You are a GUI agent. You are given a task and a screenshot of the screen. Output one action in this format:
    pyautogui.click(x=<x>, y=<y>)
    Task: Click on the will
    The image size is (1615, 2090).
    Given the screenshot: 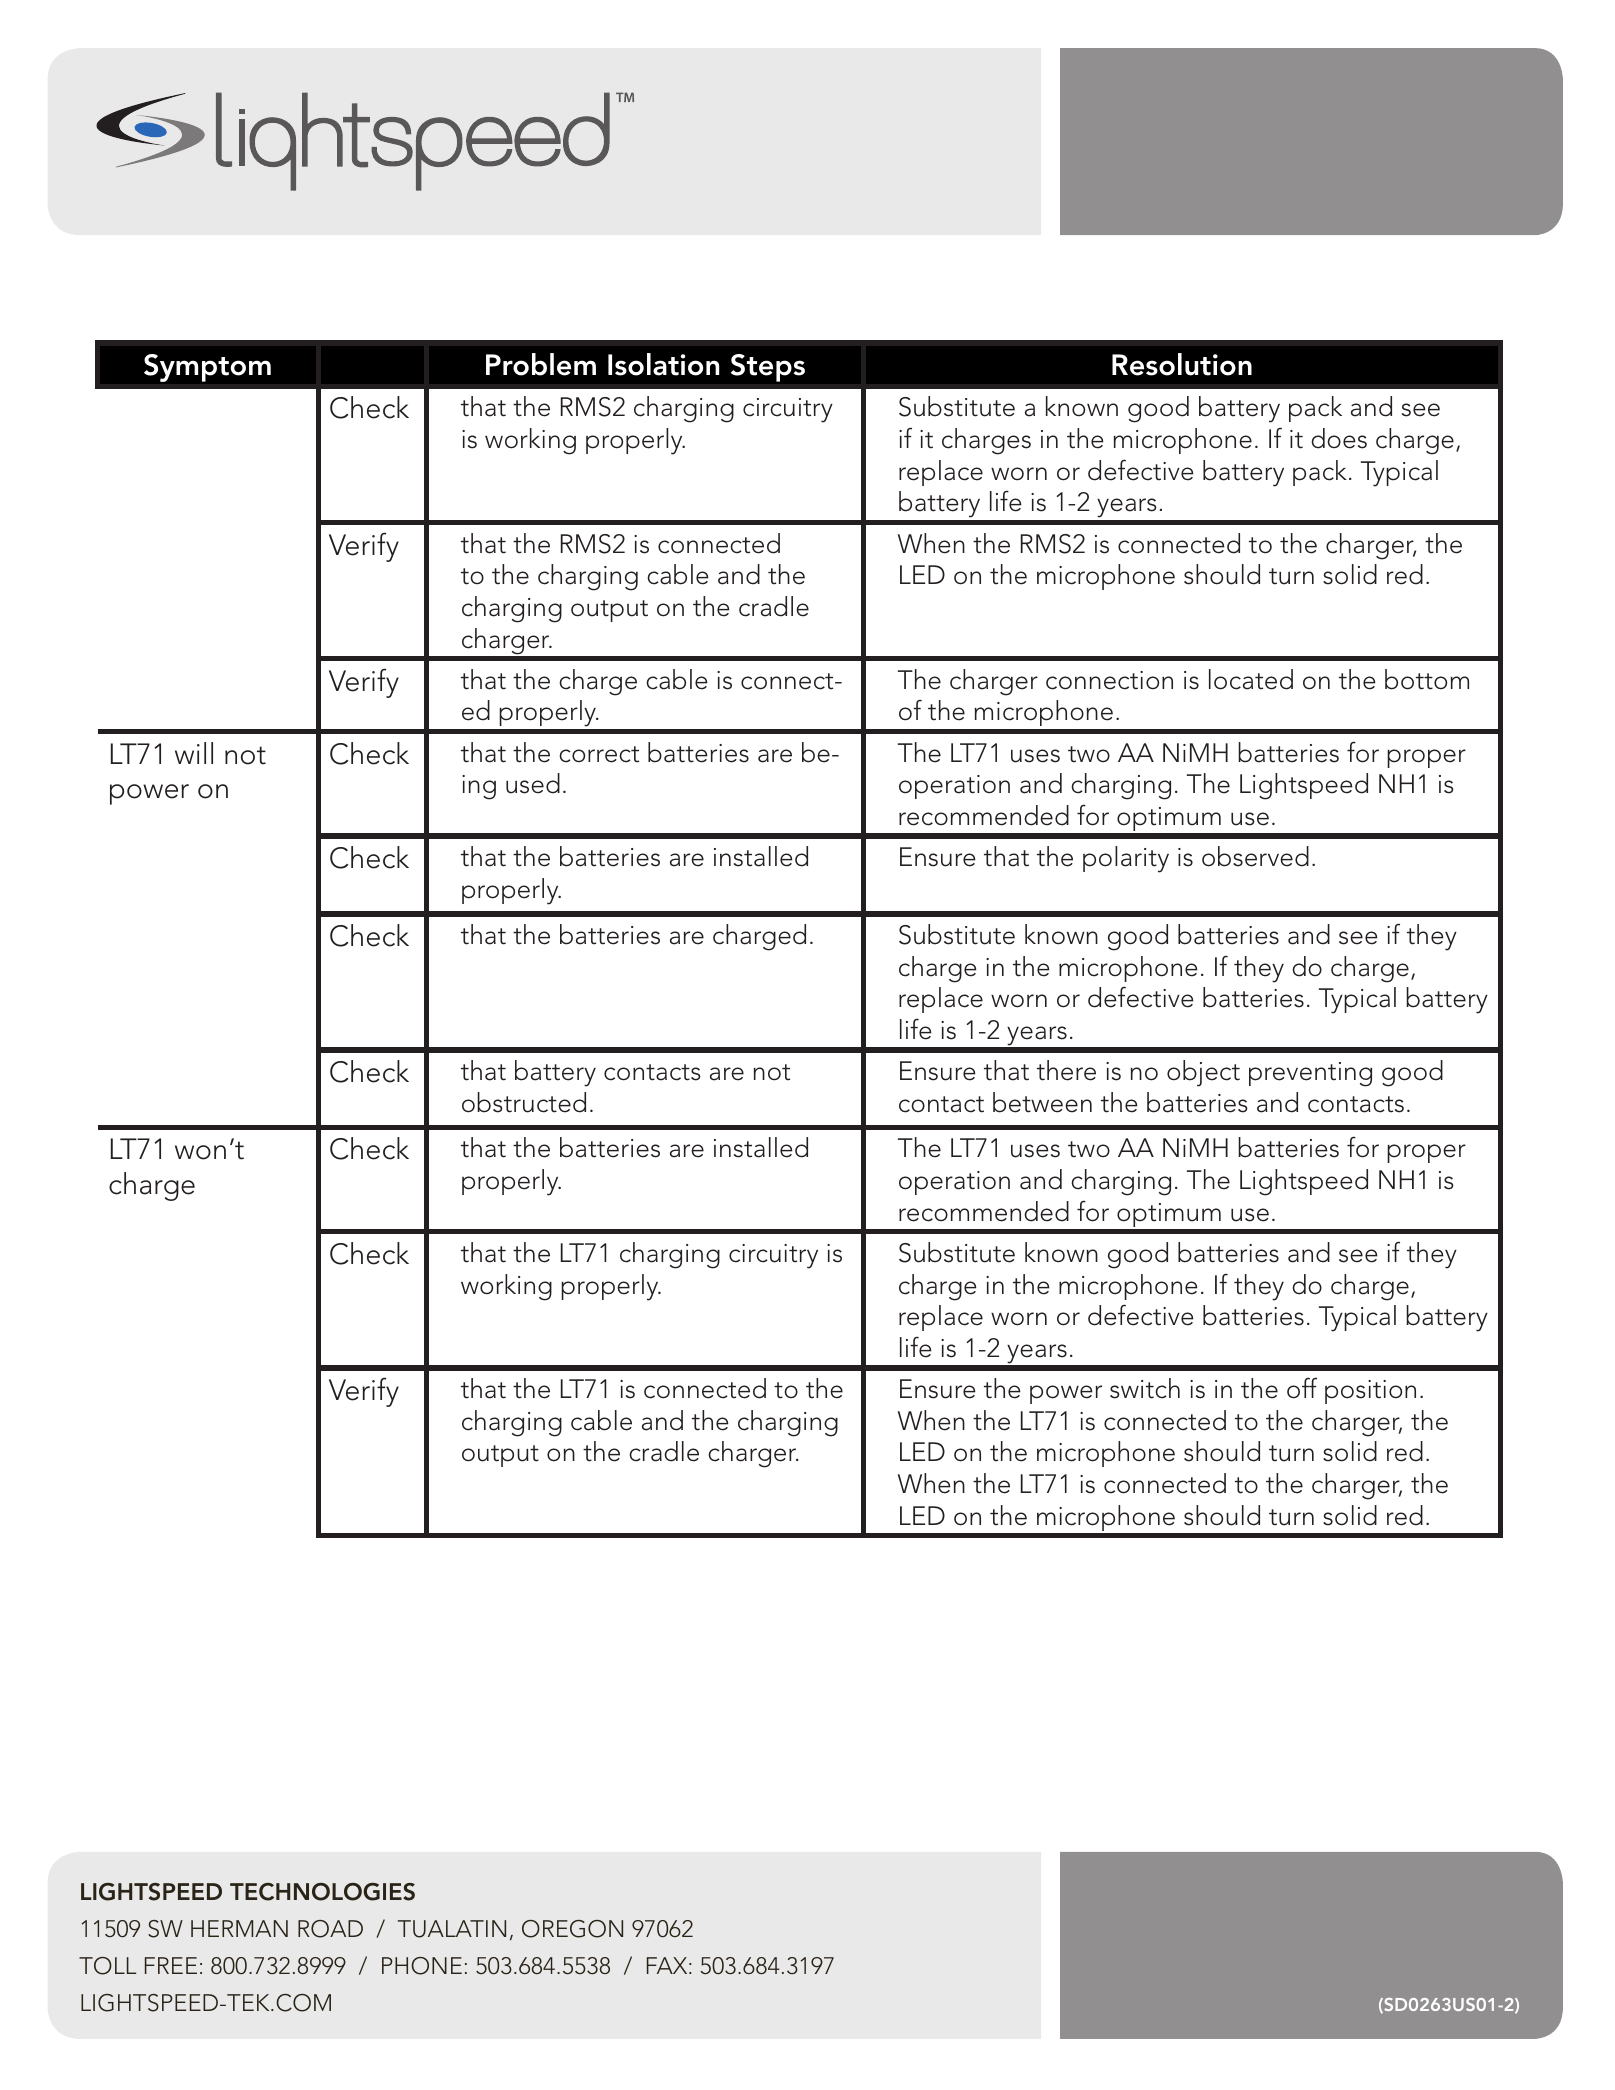 What is the action you would take?
    pyautogui.click(x=194, y=753)
